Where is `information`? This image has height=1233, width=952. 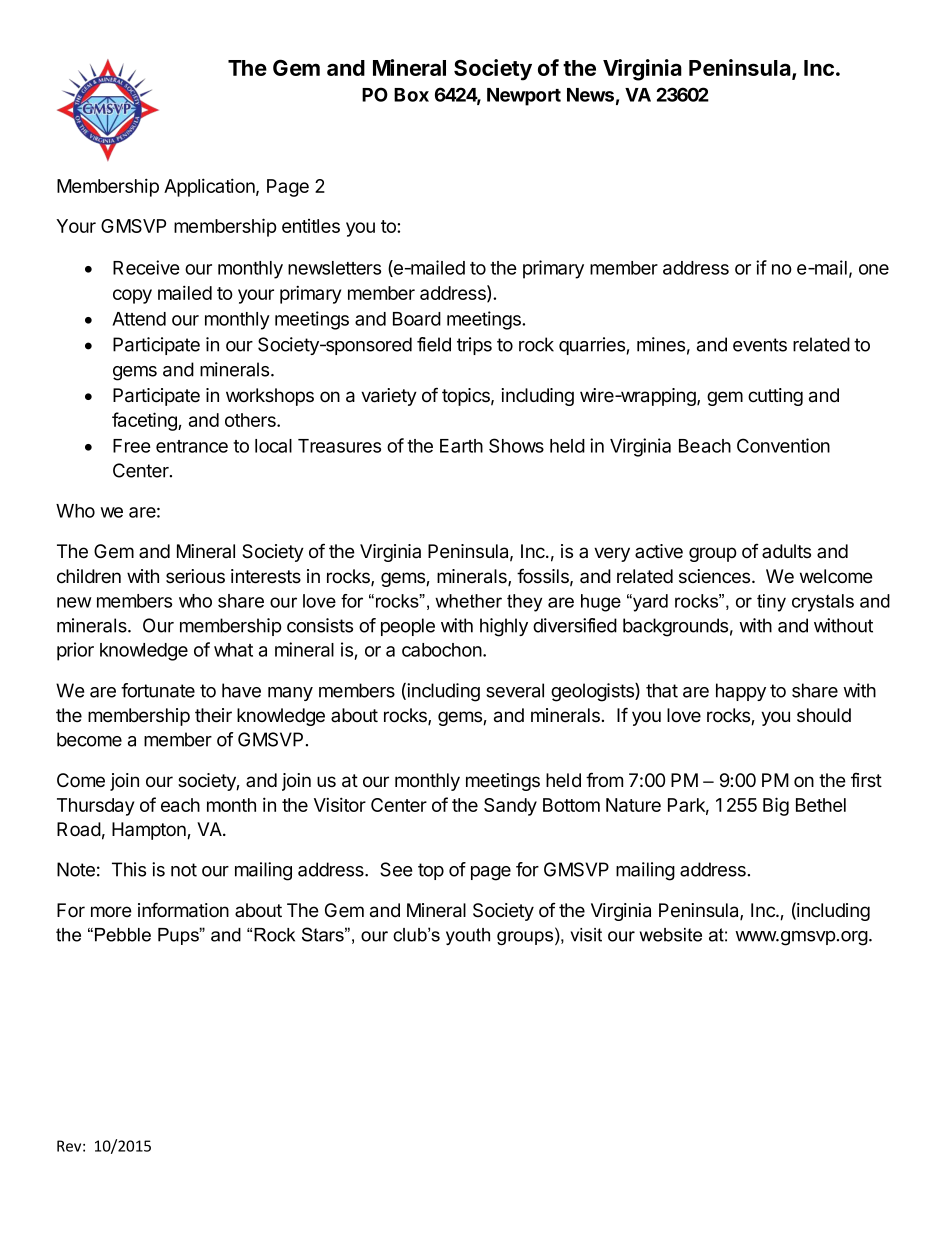
information is located at coordinates (183, 910).
